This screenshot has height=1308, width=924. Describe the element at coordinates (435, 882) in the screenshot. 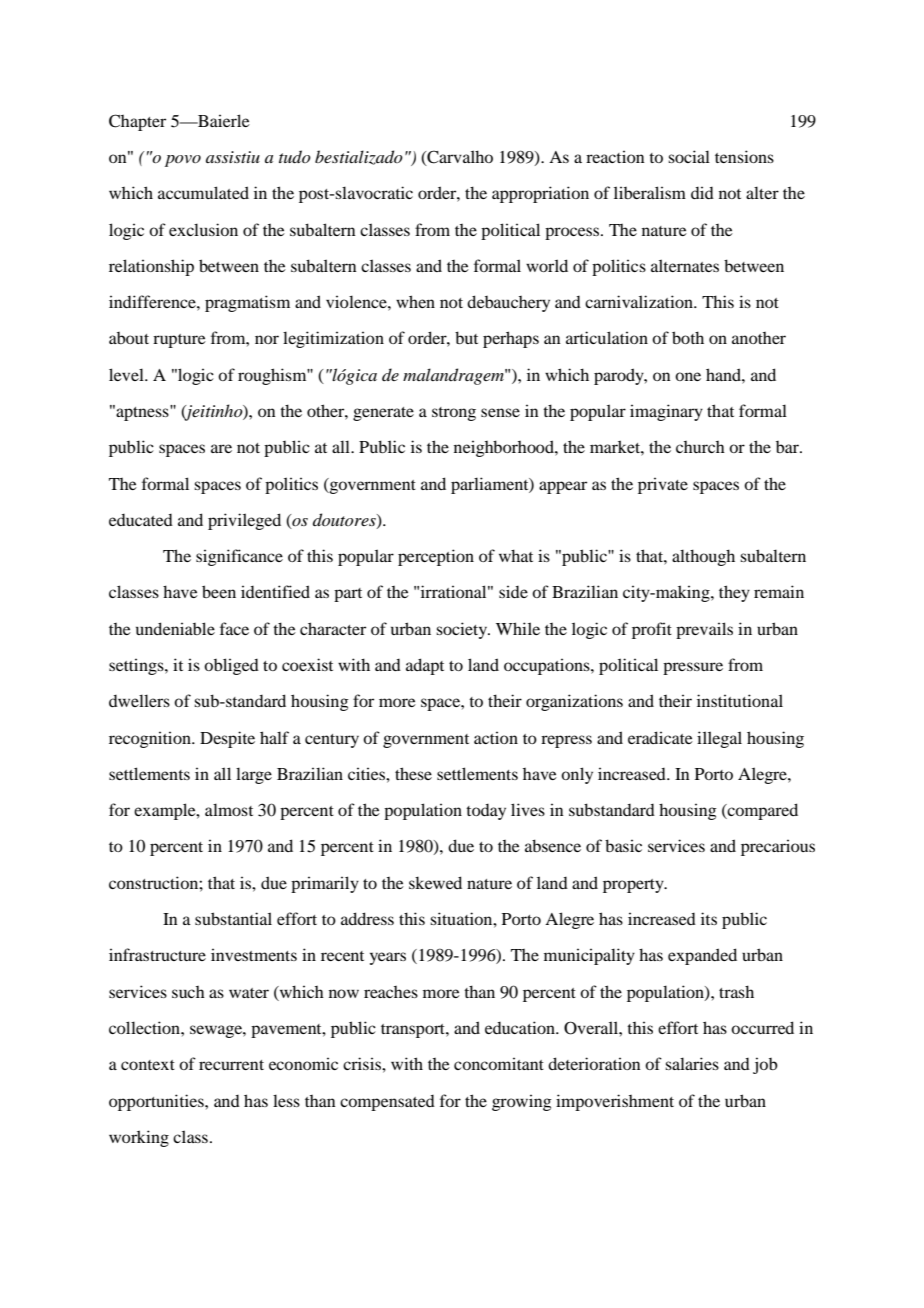

I see `skewed` at that location.
